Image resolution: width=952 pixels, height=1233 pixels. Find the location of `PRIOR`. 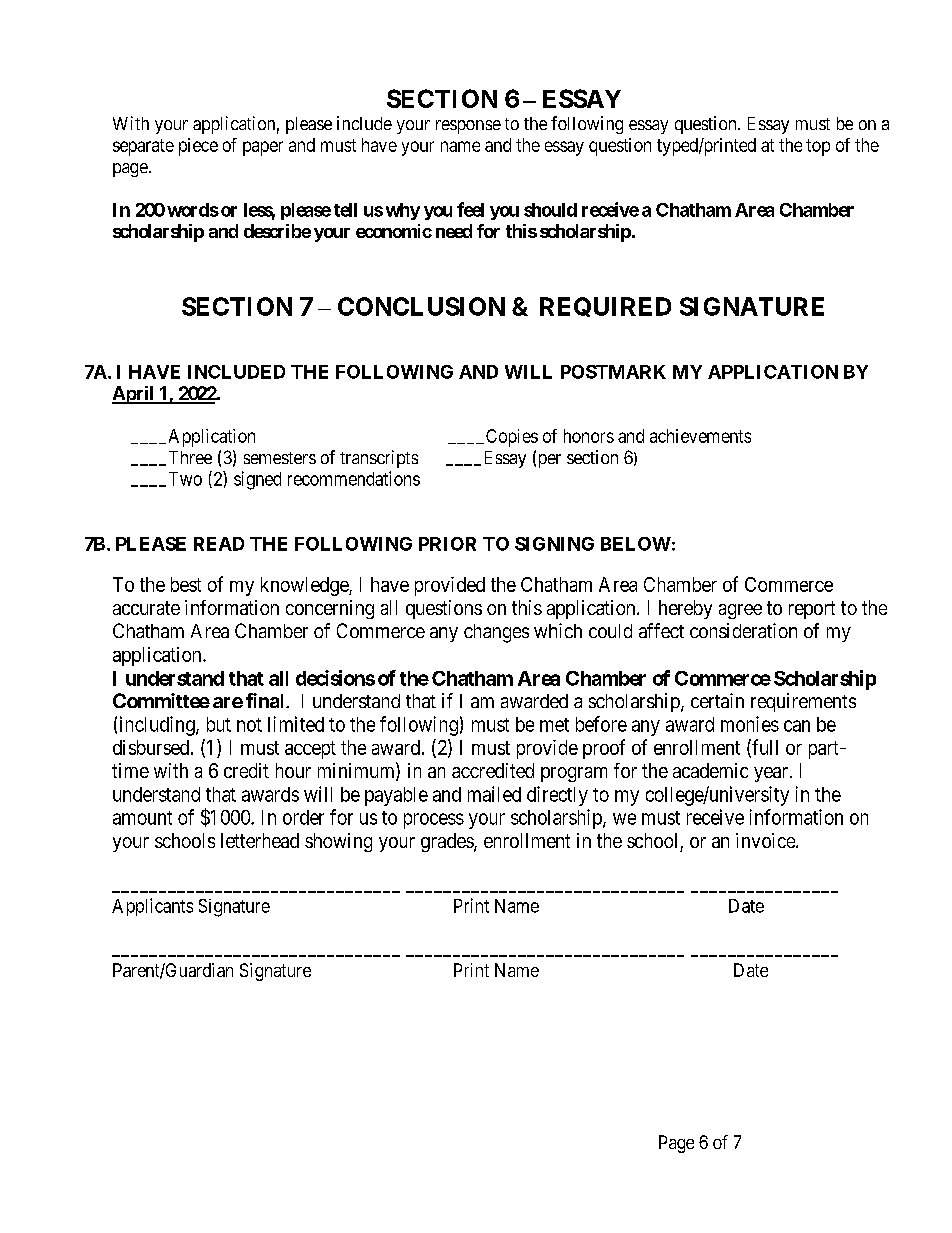

PRIOR is located at coordinates (447, 544).
